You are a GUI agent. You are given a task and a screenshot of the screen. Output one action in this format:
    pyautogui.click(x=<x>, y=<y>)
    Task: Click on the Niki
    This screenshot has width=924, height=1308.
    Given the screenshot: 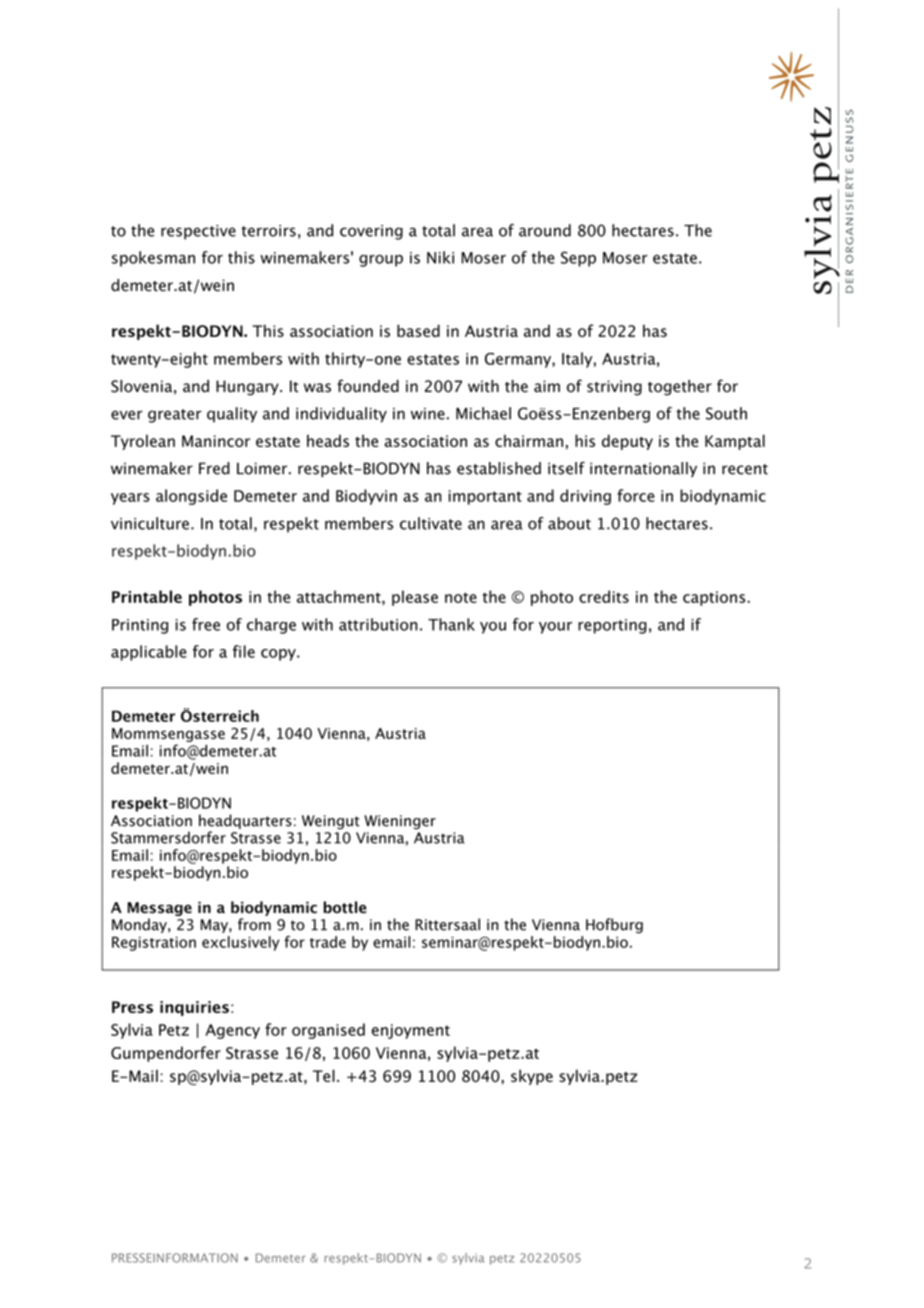 What is the action you would take?
    pyautogui.click(x=440, y=257)
